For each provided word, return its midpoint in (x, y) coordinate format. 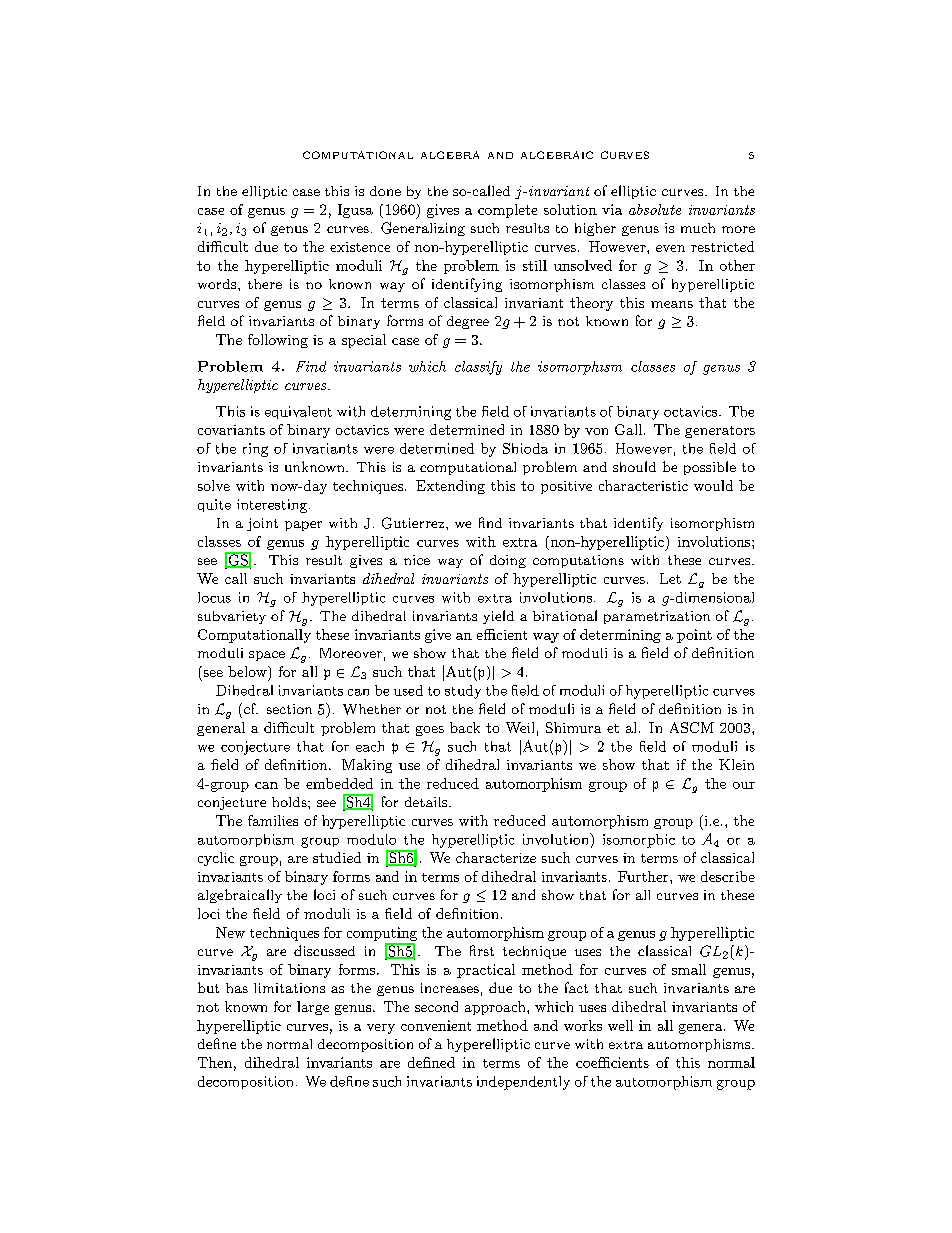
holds (290, 802)
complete (507, 211)
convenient (436, 1025)
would (713, 485)
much (698, 228)
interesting (273, 506)
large (313, 1008)
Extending (450, 487)
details (427, 802)
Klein (736, 764)
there (265, 284)
